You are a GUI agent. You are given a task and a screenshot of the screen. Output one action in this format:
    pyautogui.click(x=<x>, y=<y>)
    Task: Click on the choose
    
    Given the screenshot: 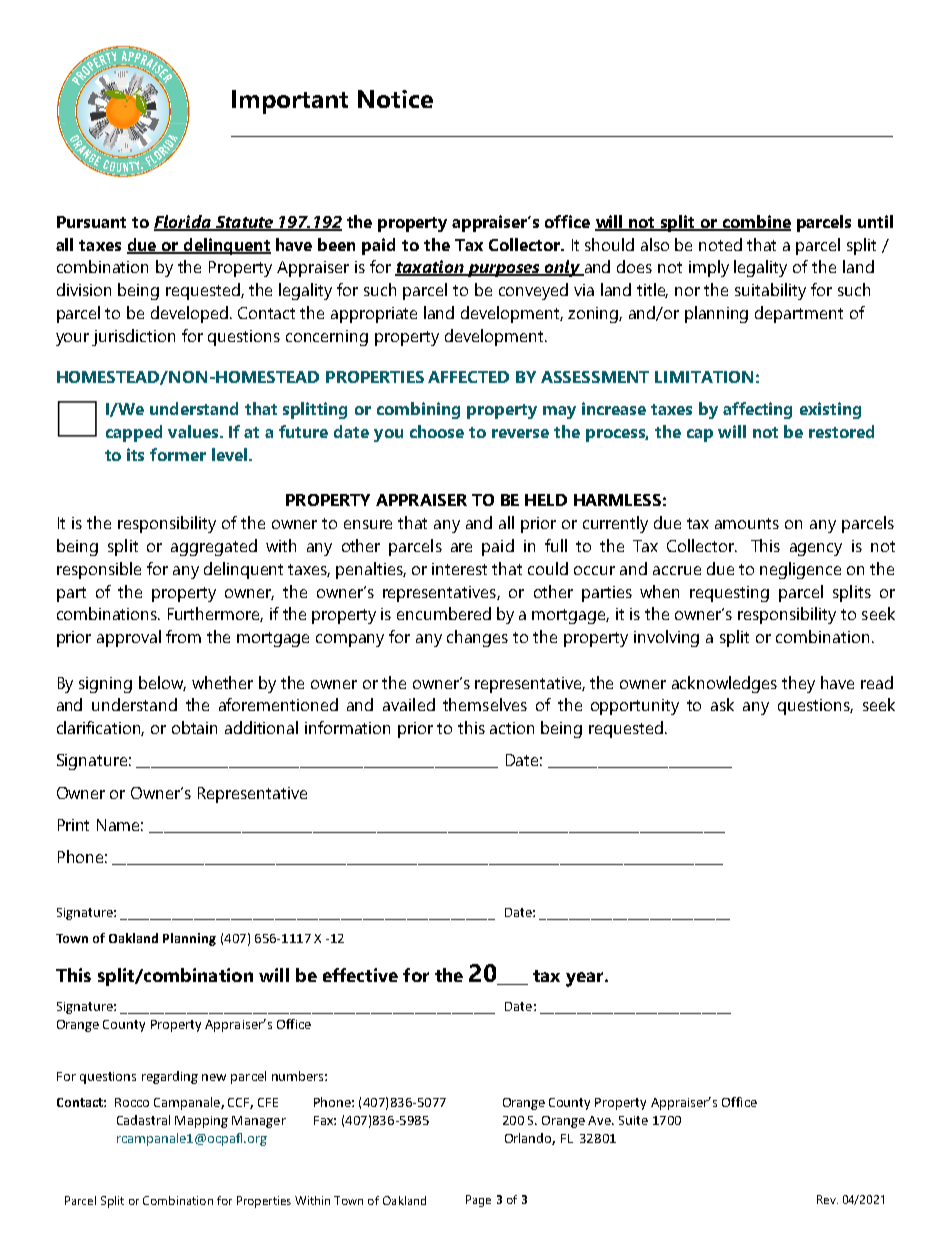 What is the action you would take?
    pyautogui.click(x=437, y=431)
